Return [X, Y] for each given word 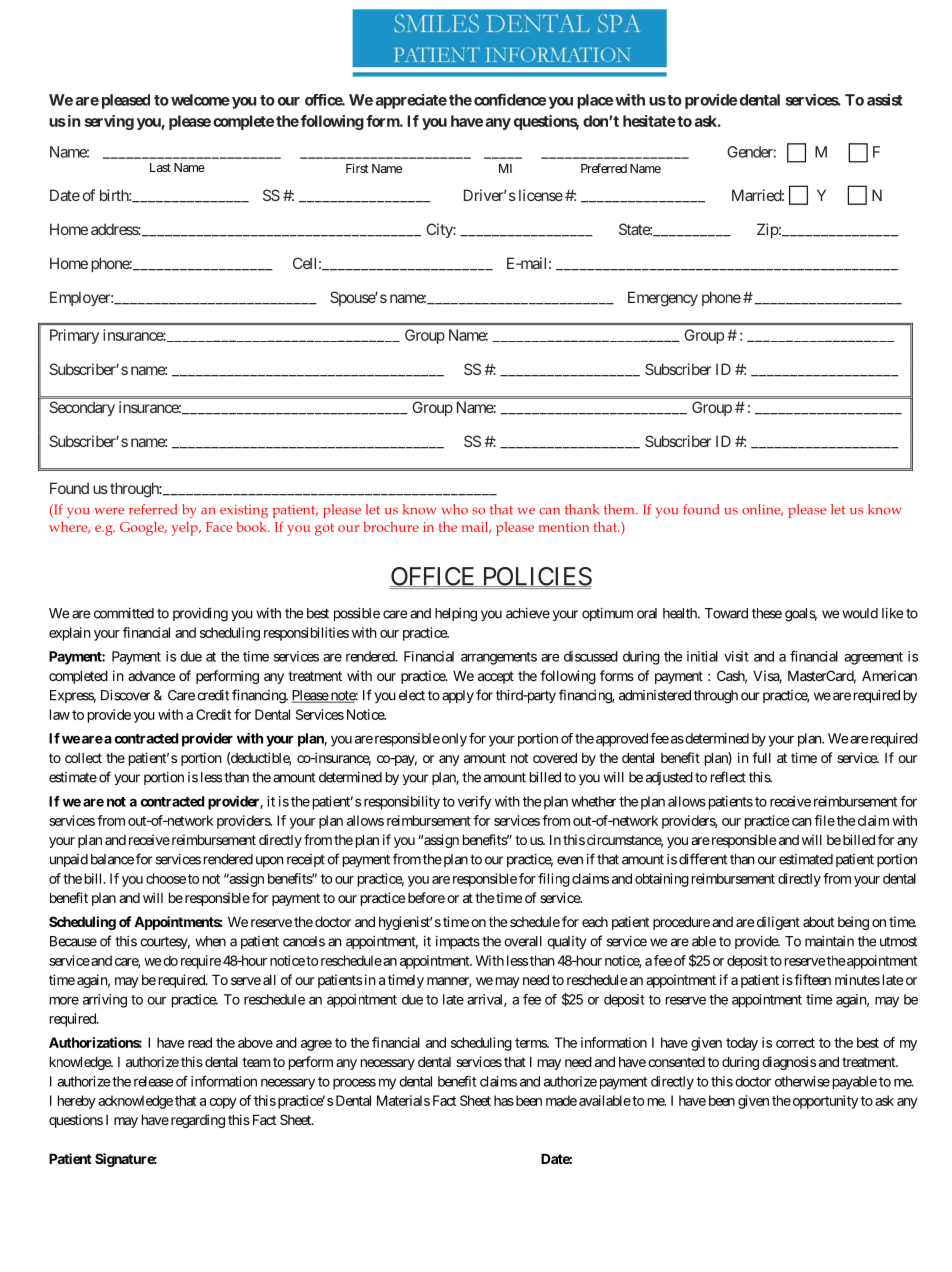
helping [456, 615]
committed [124, 613]
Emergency [663, 299]
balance [112, 859]
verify [474, 803]
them [620, 509]
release [154, 1081]
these [767, 613]
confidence [510, 99]
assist [885, 99]
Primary [74, 336]
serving [109, 122]
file [824, 820]
